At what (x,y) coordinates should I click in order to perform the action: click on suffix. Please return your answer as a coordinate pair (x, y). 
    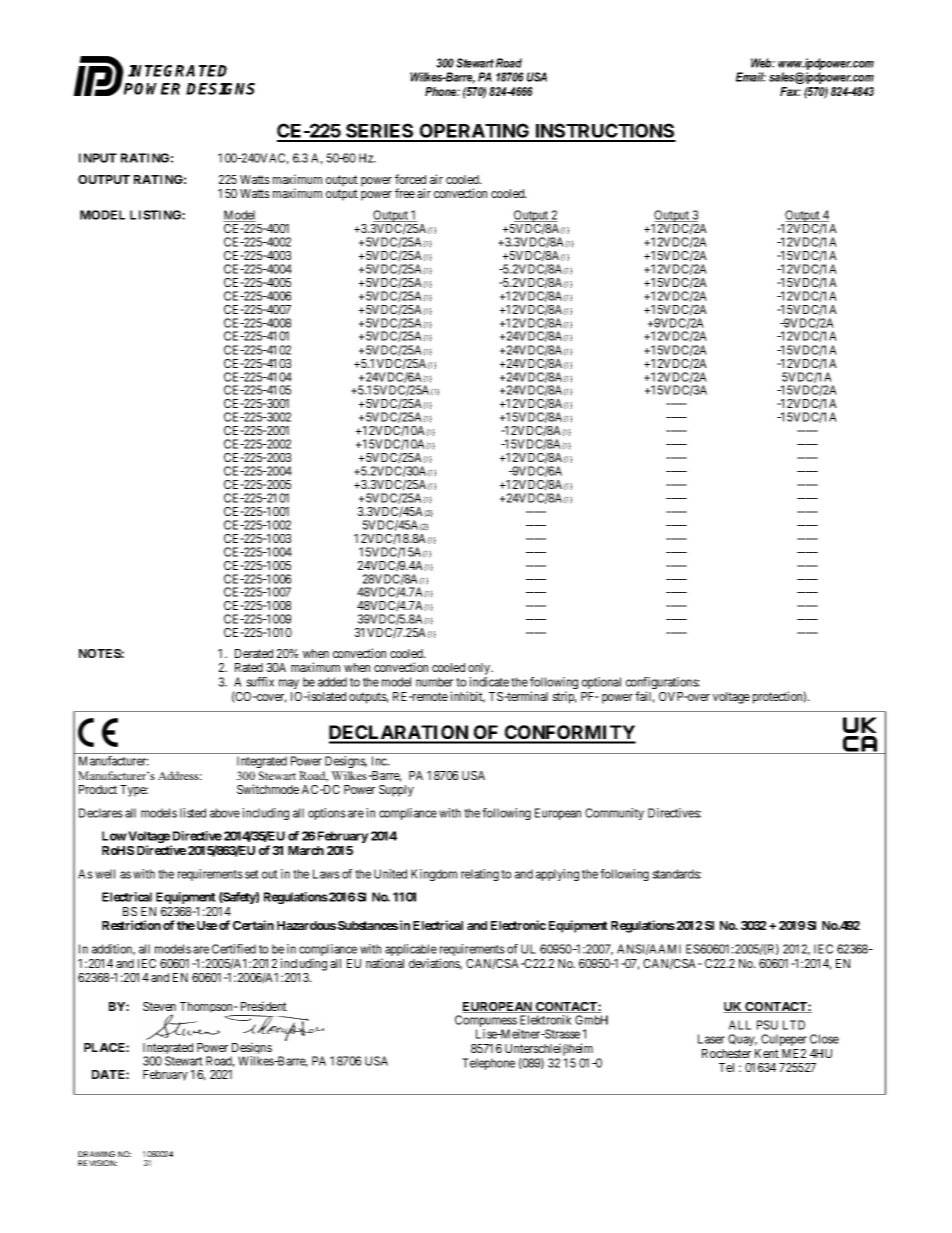
    Looking at the image, I should click on (260, 682).
